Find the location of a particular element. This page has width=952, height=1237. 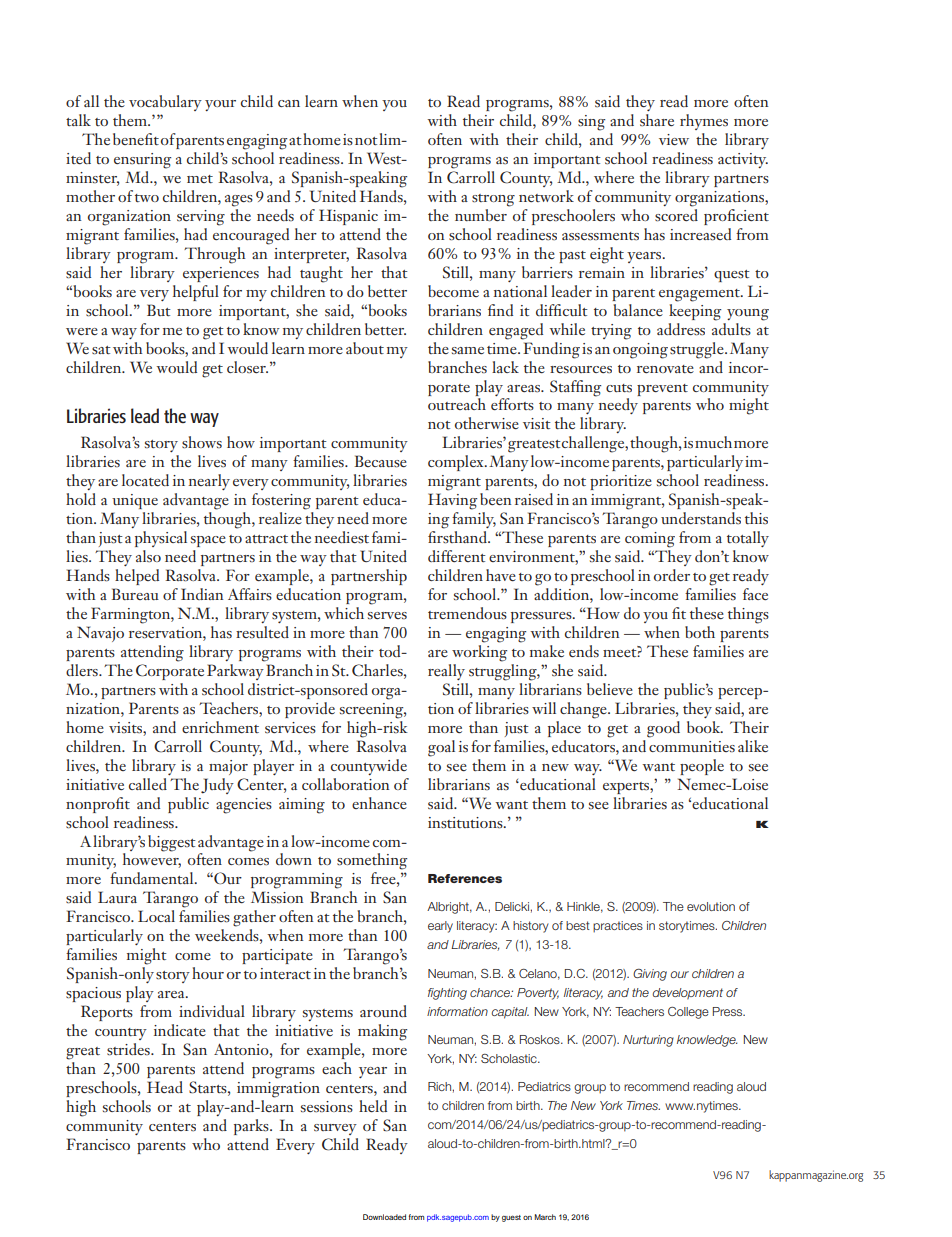

guest is located at coordinates (511, 1218).
